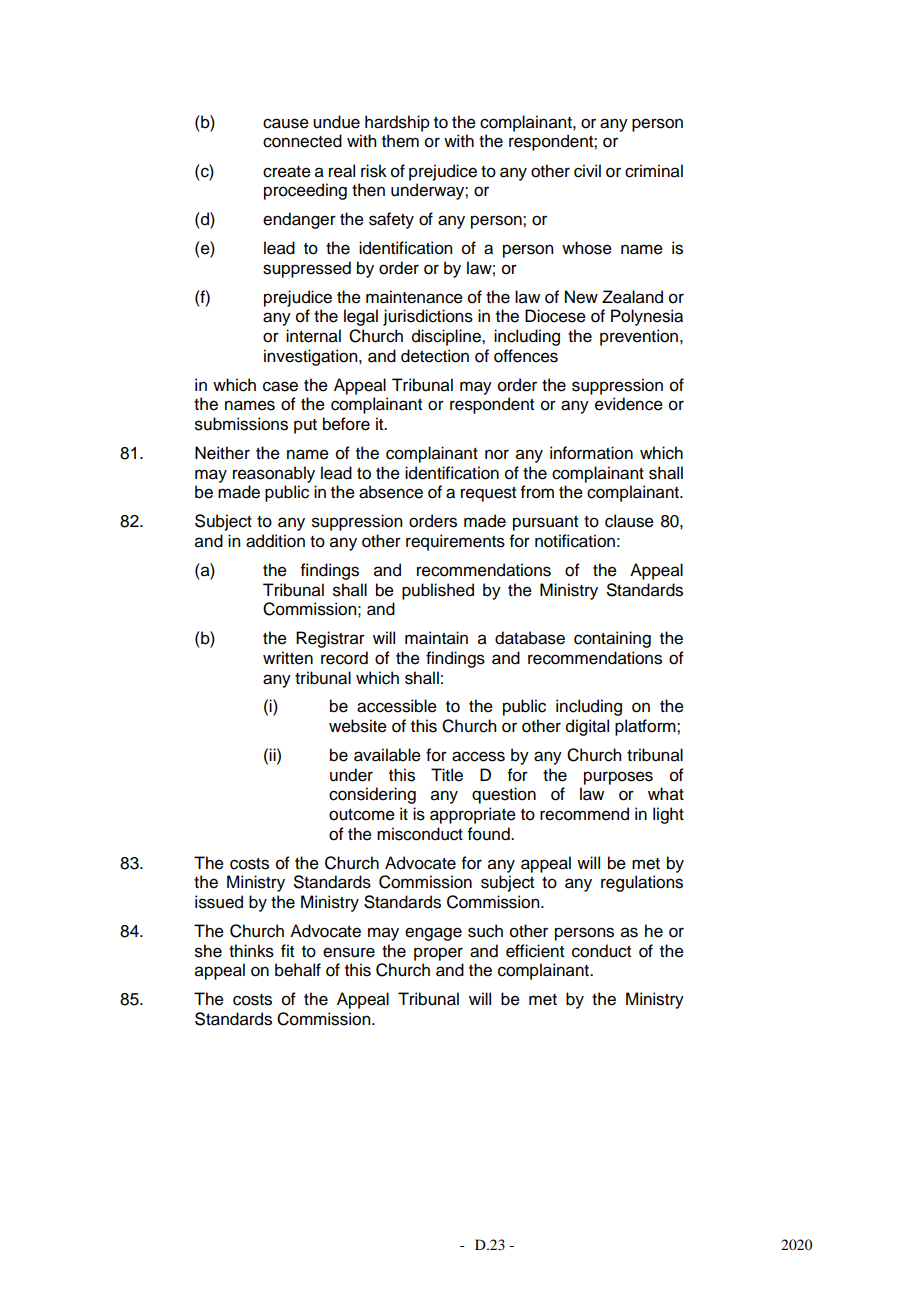 This screenshot has height=1308, width=924. What do you see at coordinates (438, 954) in the screenshot?
I see `proper` at bounding box center [438, 954].
